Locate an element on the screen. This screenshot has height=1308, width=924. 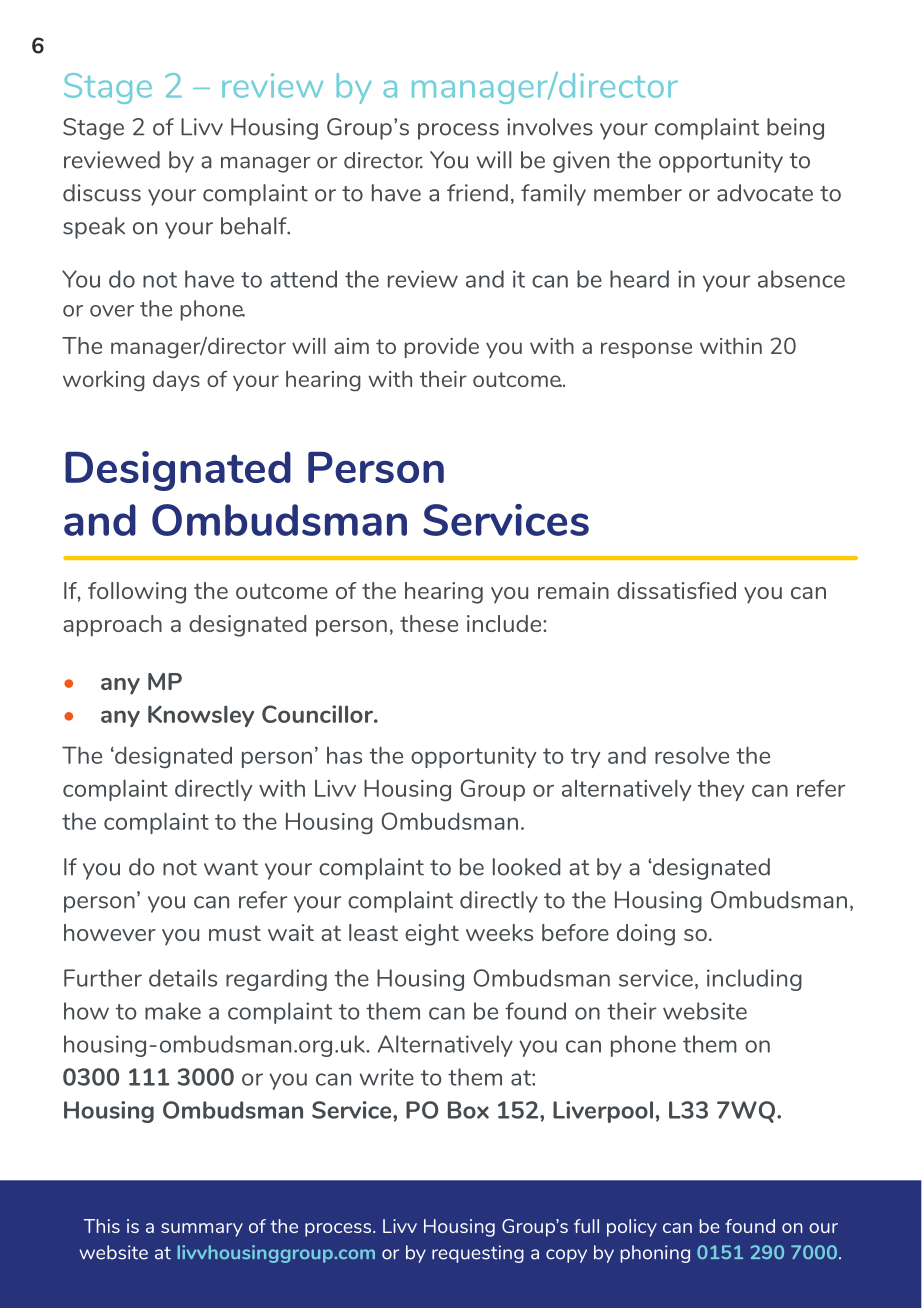
discuss is located at coordinates (102, 193).
